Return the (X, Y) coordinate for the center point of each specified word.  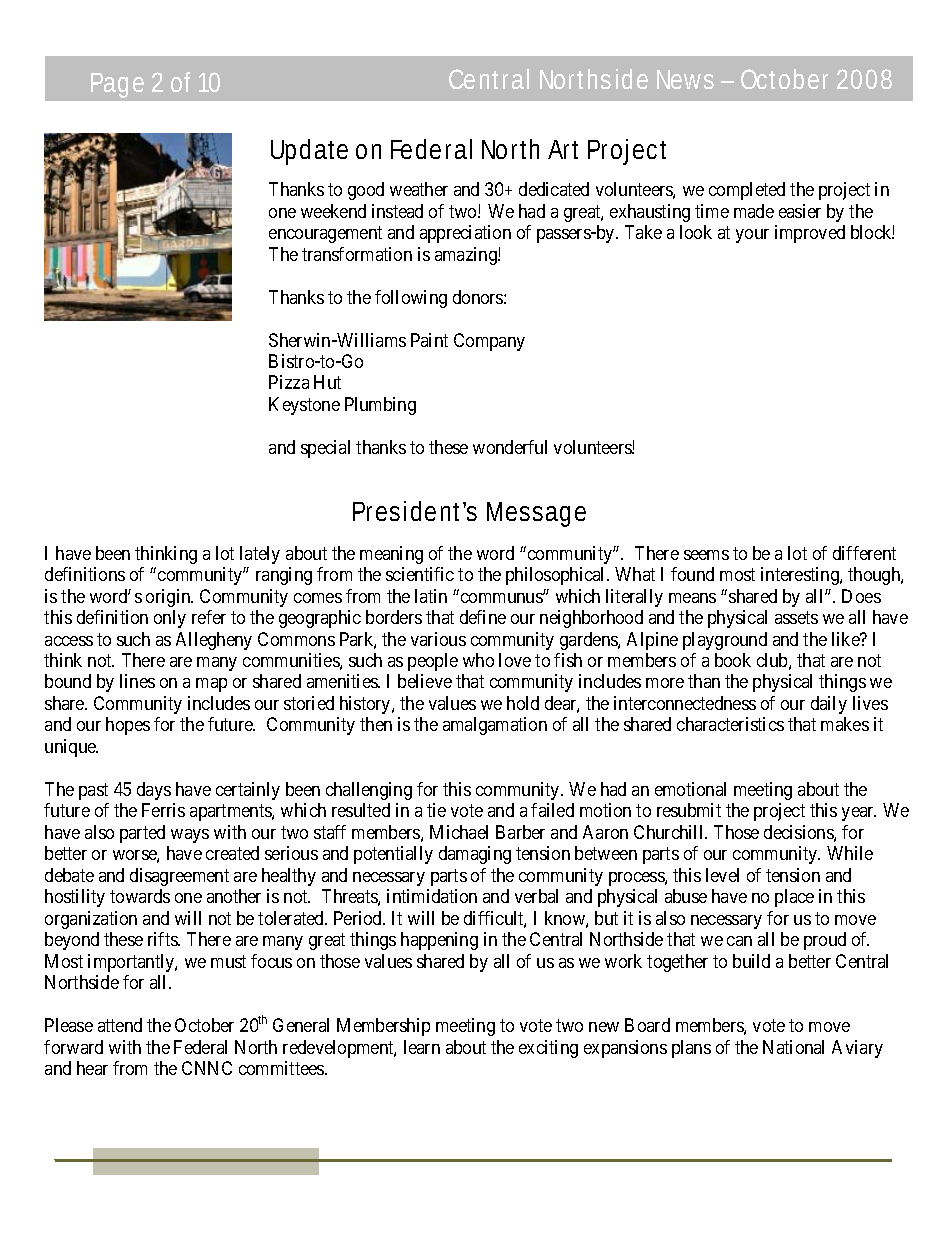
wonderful (510, 447)
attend (120, 1025)
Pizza (289, 382)
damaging (475, 855)
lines (137, 681)
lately (260, 555)
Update (309, 152)
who (478, 660)
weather (419, 189)
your (752, 236)
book (733, 660)
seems (706, 555)
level (722, 875)
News (685, 79)
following (411, 299)
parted (142, 834)
